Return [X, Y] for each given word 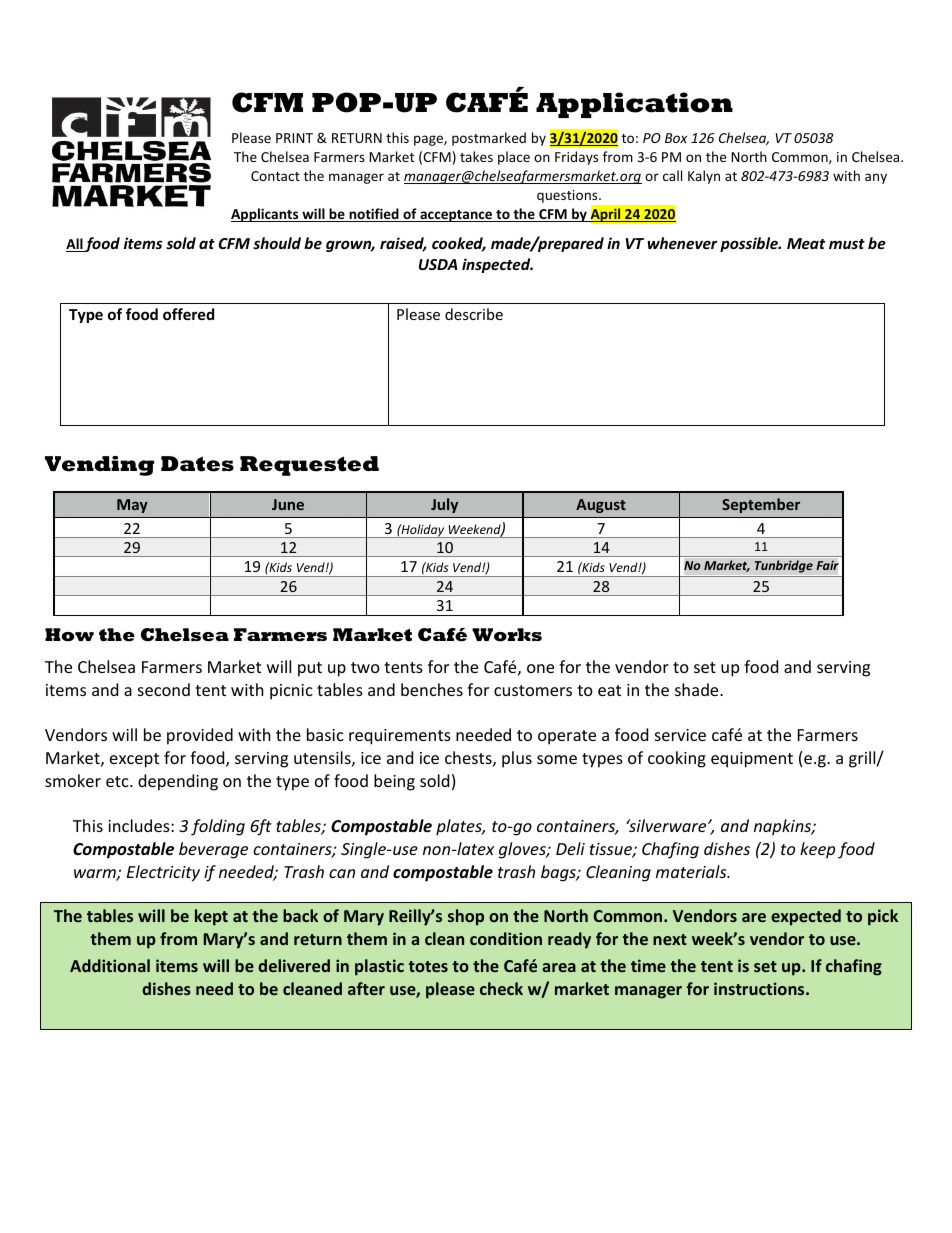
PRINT [294, 138]
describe [474, 314]
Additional [110, 965]
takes [476, 156]
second [164, 689]
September [761, 505]
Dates [197, 464]
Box [676, 138]
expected [806, 917]
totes [428, 966]
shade [698, 689]
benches [432, 689]
